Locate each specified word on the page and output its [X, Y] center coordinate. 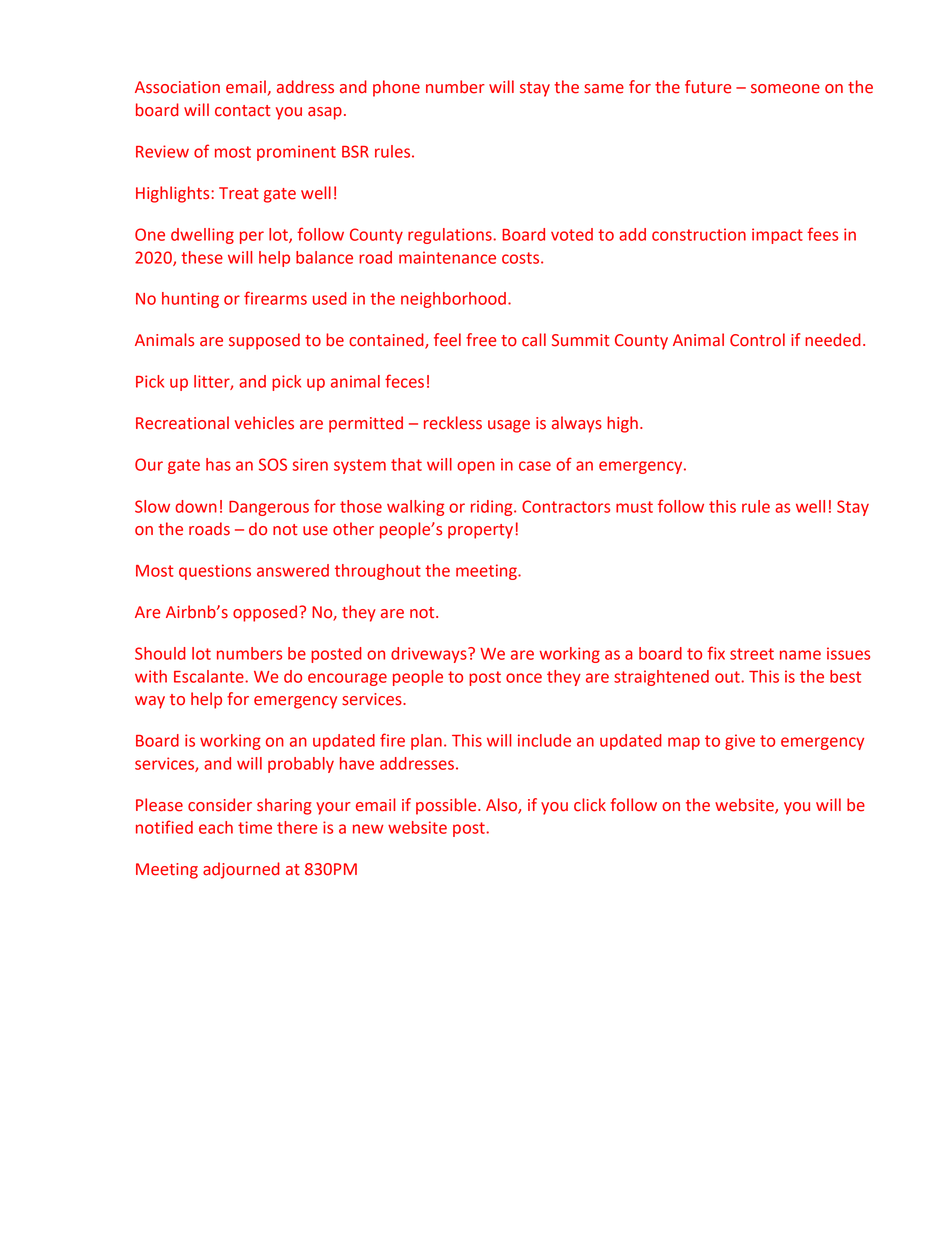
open [476, 467]
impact [777, 236]
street [752, 654]
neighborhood [453, 300]
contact [243, 111]
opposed [265, 613]
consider [220, 805]
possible [447, 806]
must [634, 507]
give [740, 742]
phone [396, 88]
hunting [190, 300]
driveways [430, 655]
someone [785, 89]
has [218, 464]
